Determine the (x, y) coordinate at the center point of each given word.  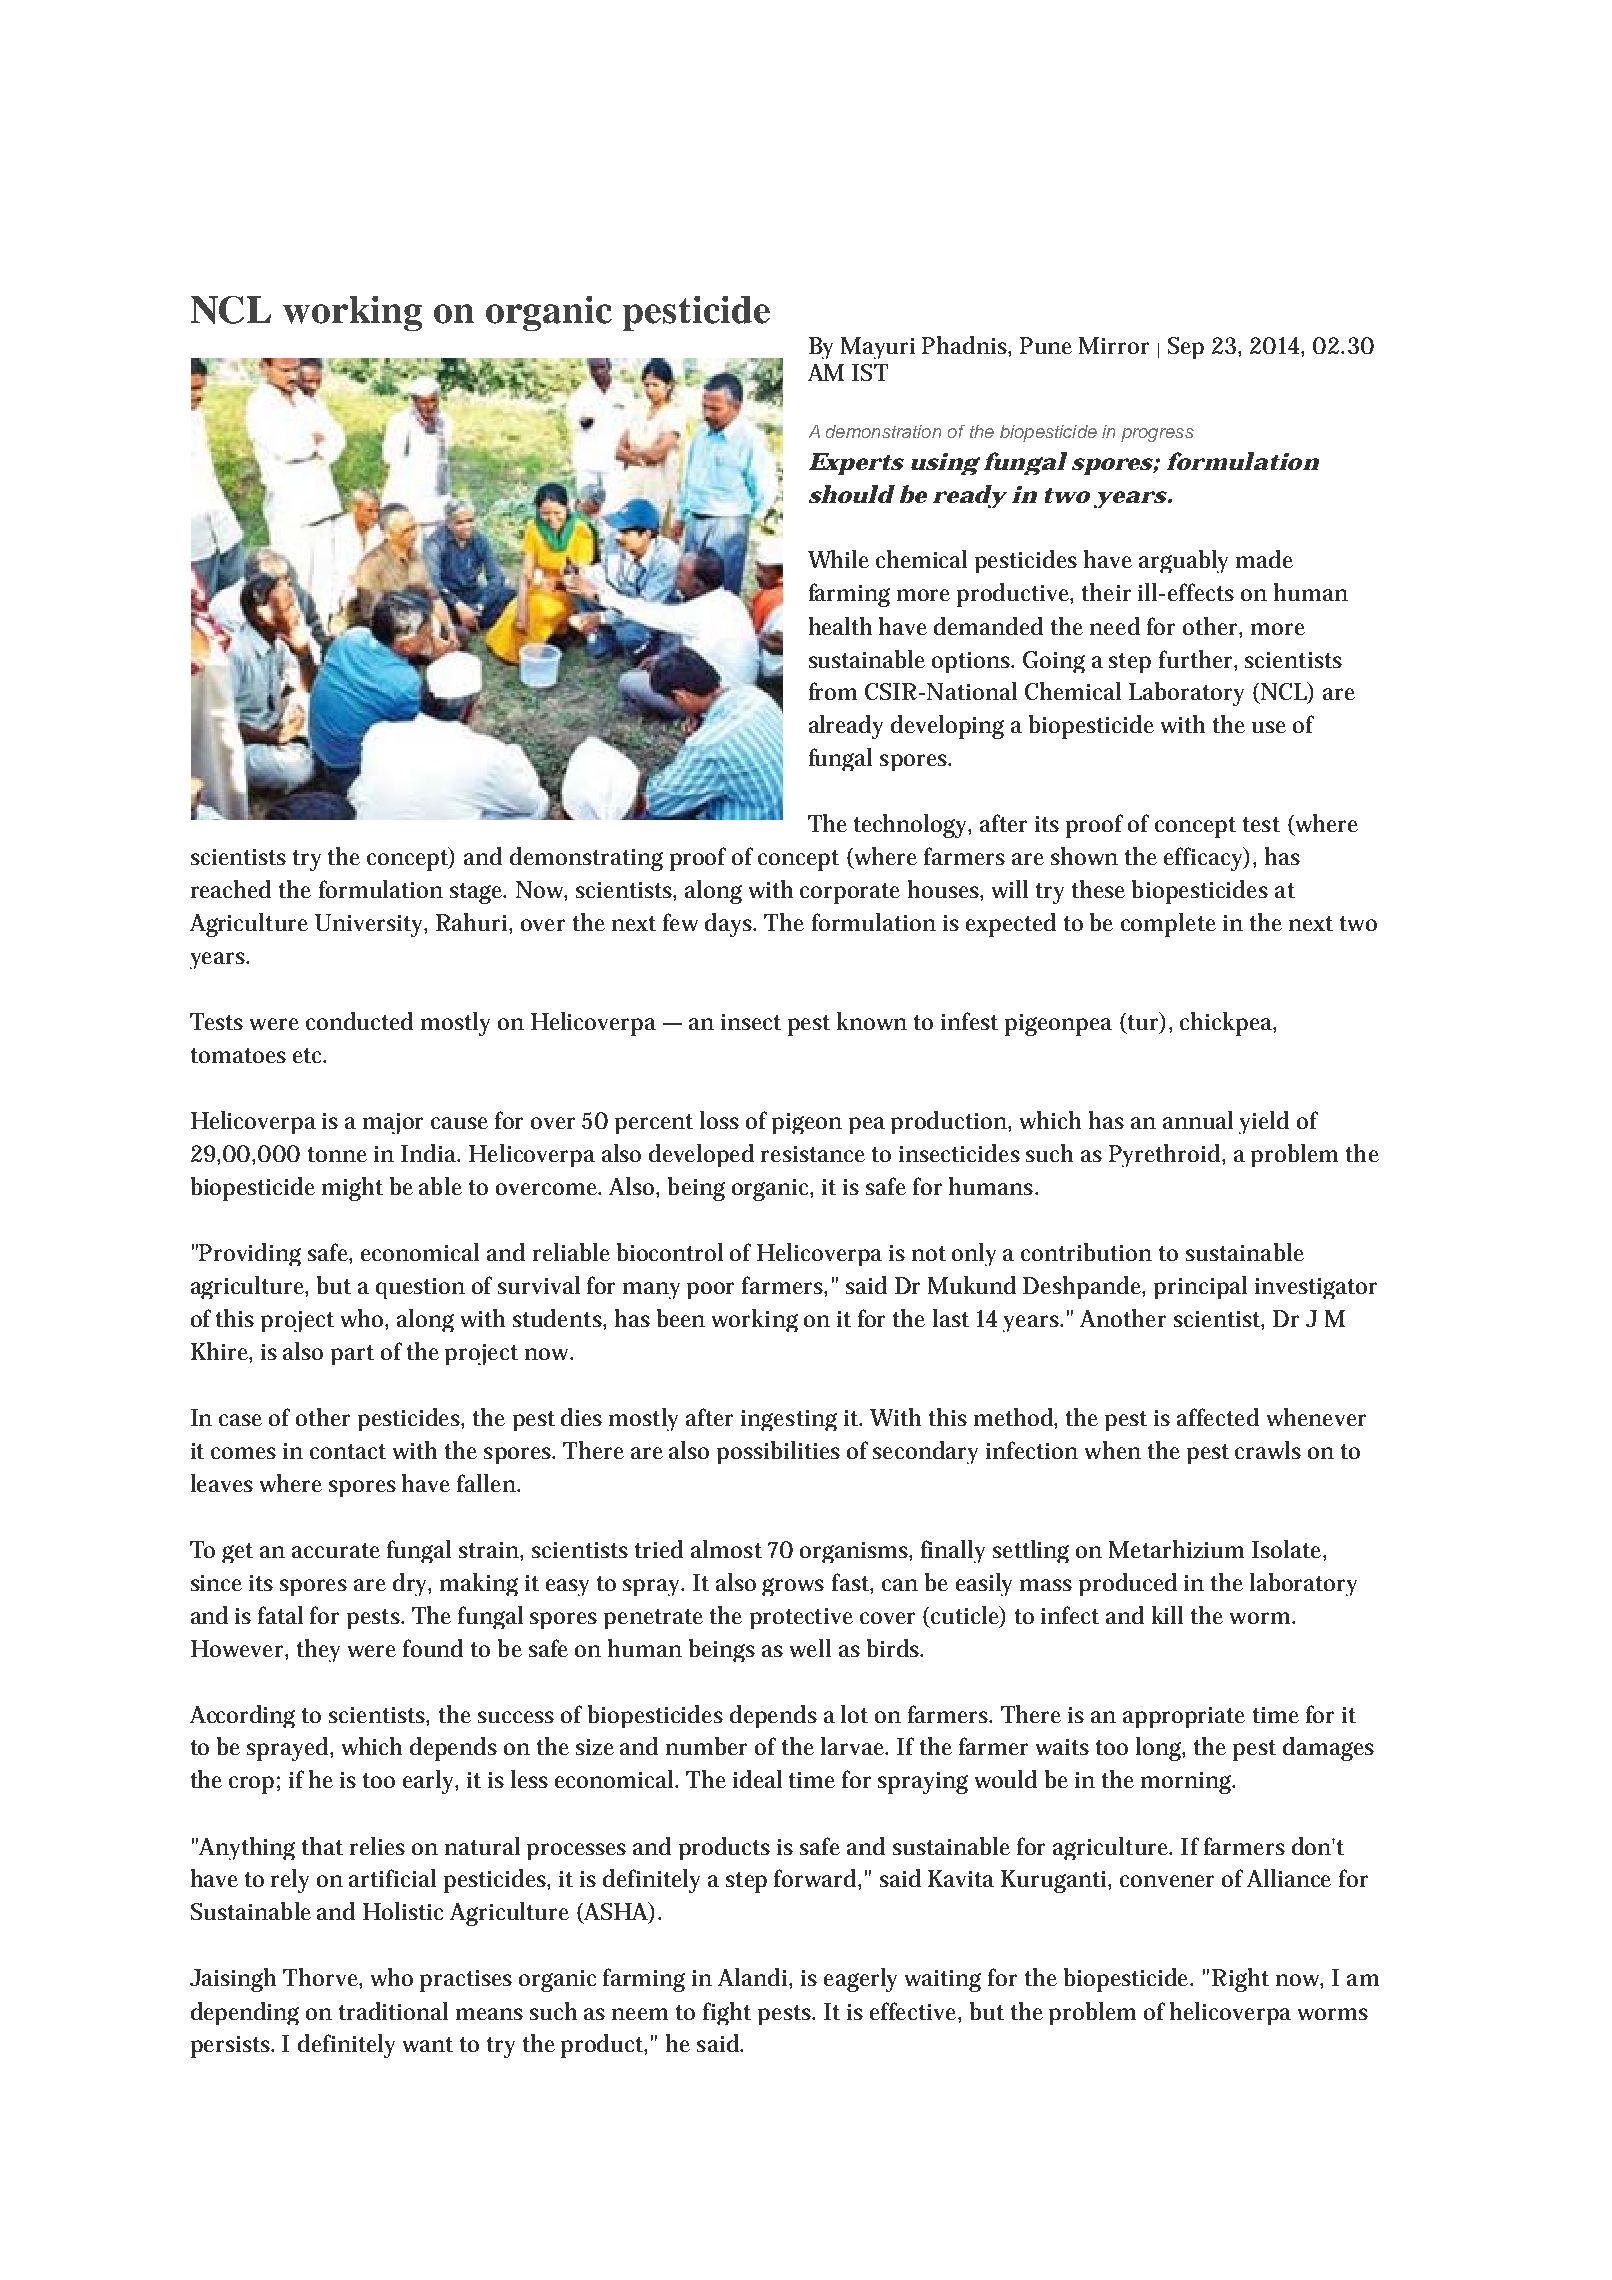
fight (727, 2013)
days (730, 925)
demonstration (883, 431)
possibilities (778, 1452)
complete (1168, 925)
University (371, 925)
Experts (856, 464)
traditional (393, 2011)
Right (1240, 1980)
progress (1157, 435)
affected (1218, 1417)
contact (348, 1451)
